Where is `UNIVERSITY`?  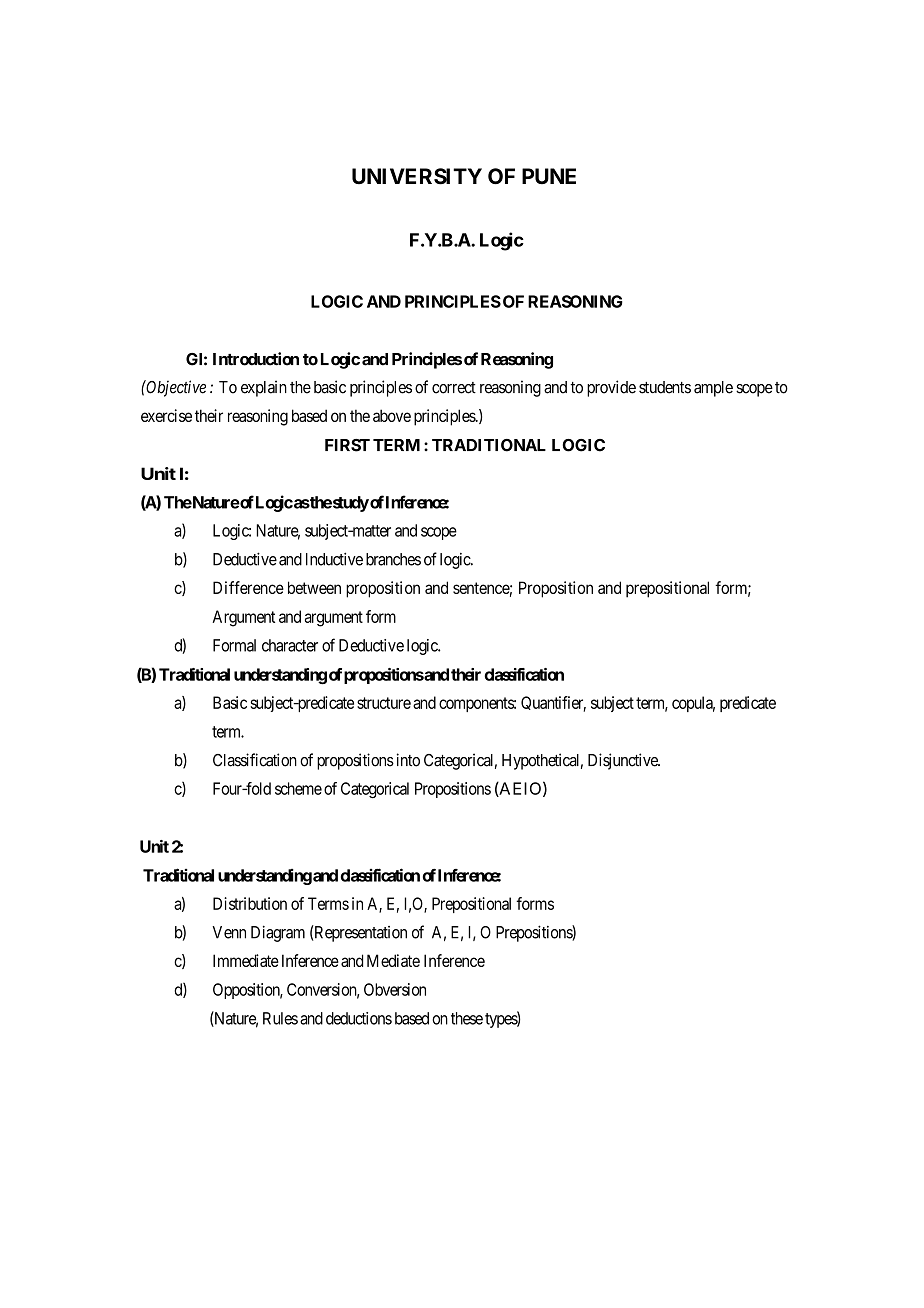 UNIVERSITY is located at coordinates (417, 176).
